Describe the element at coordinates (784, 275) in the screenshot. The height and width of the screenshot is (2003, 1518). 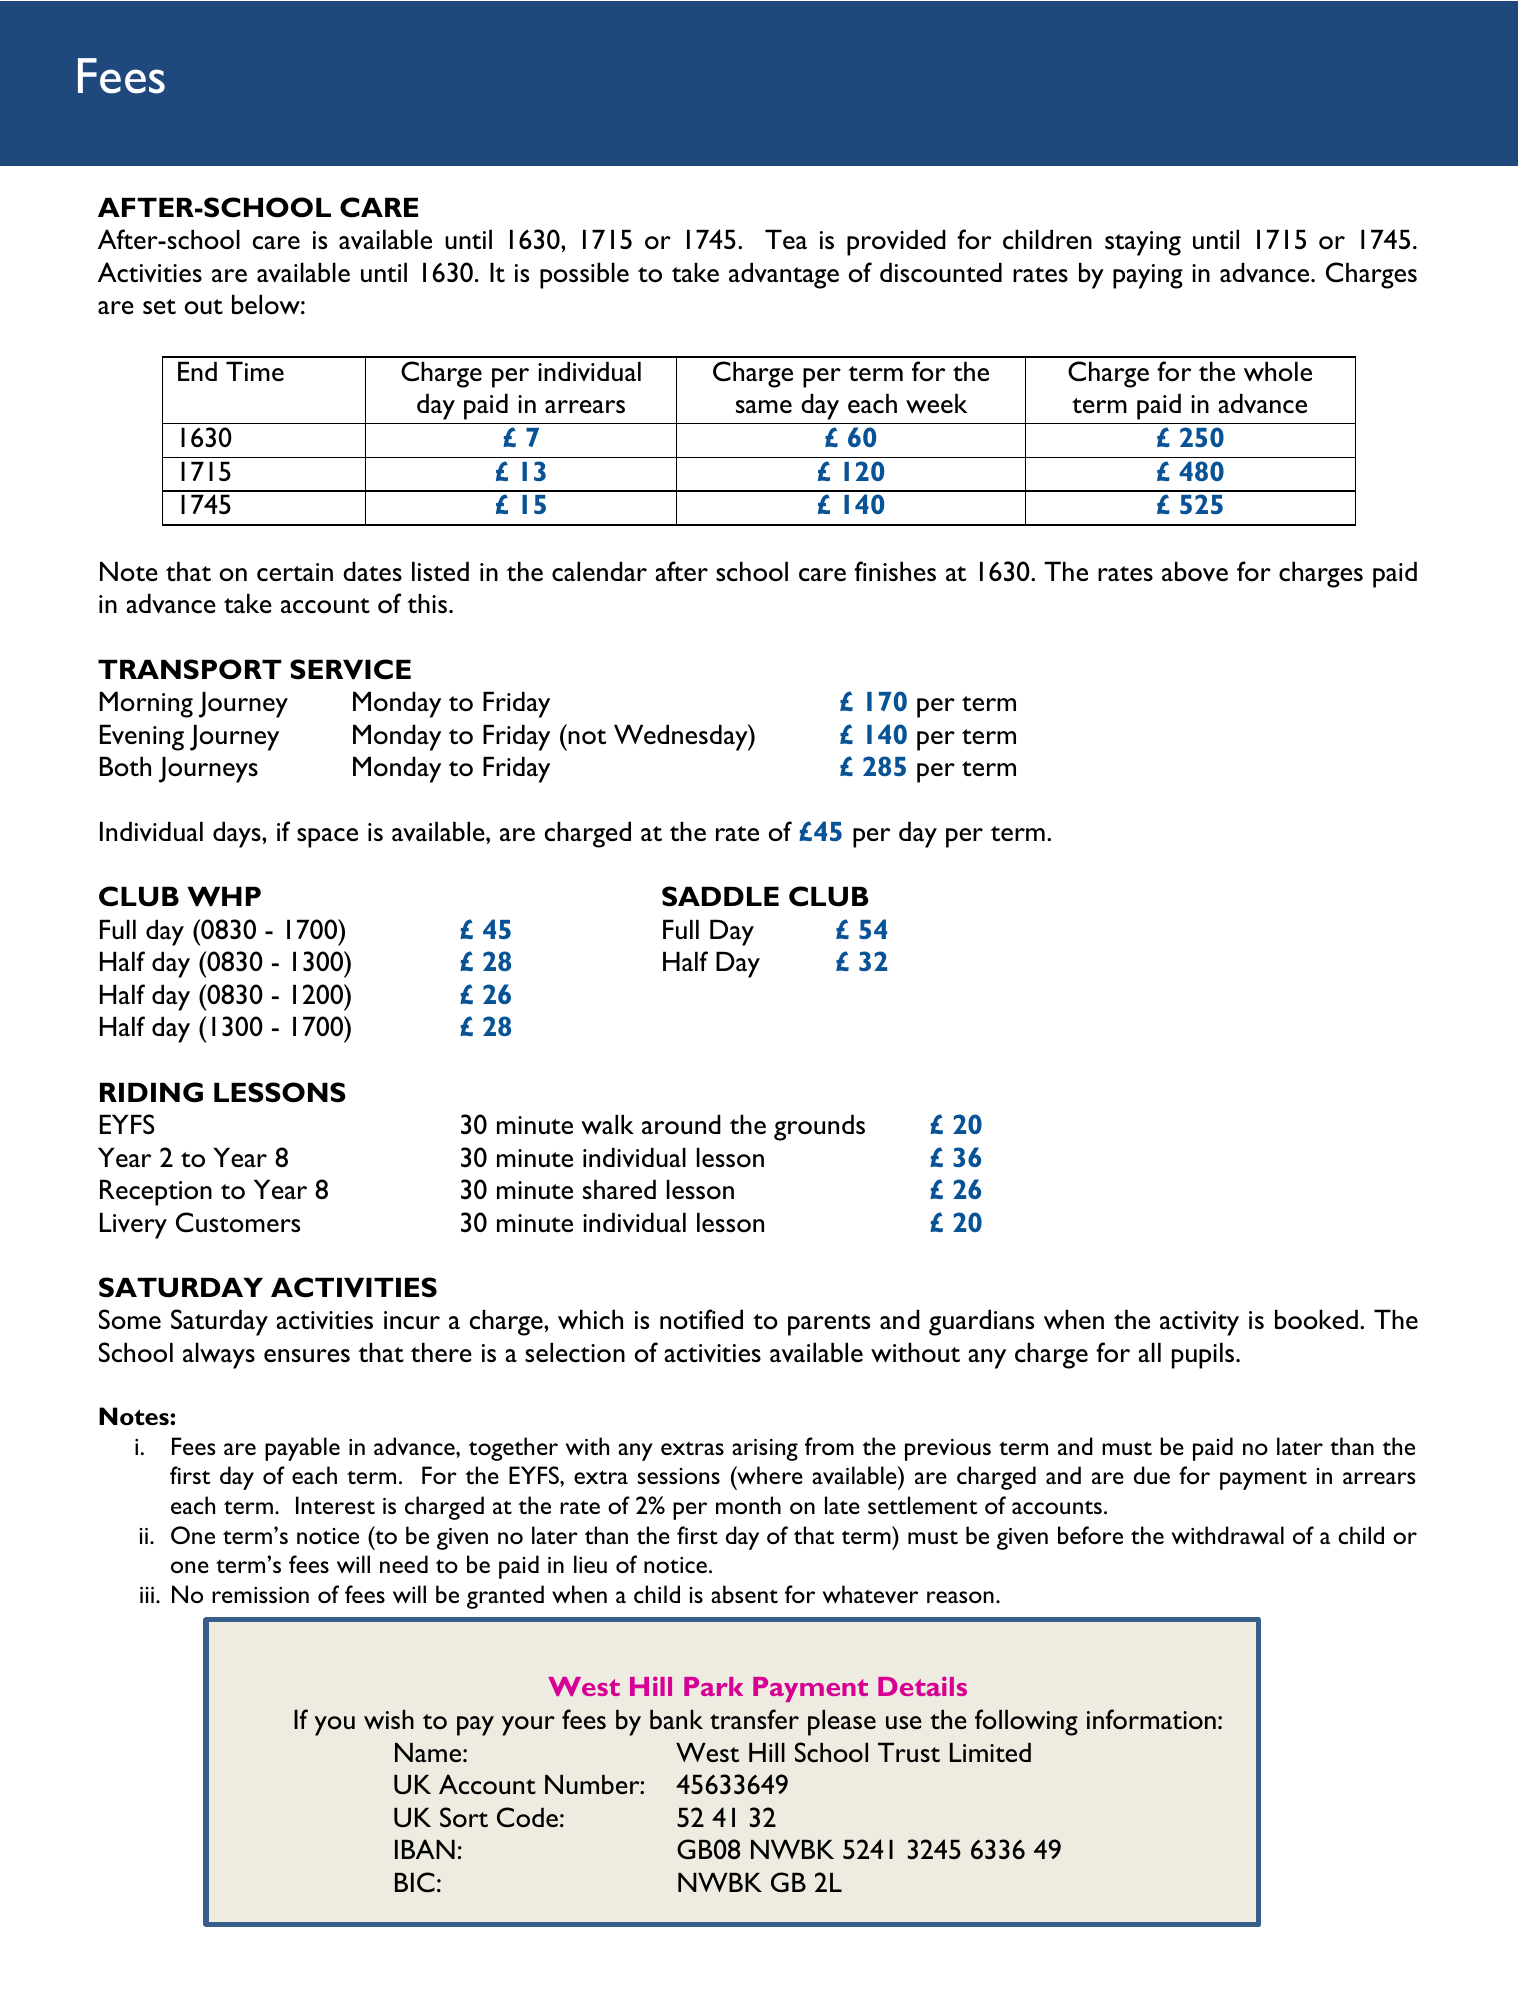
I see `advantage` at that location.
